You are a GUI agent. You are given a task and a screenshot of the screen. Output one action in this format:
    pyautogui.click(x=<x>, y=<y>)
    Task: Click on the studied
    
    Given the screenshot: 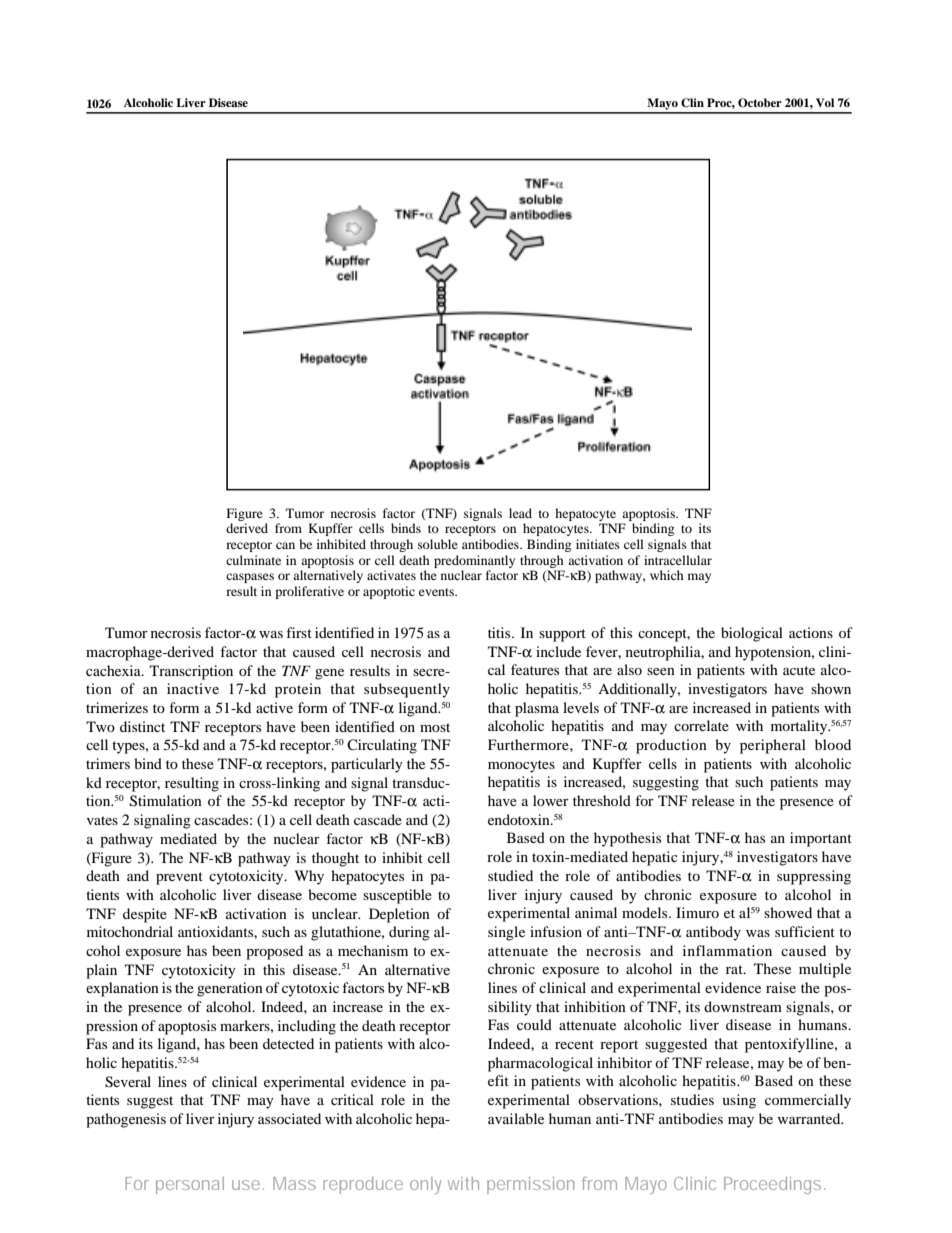 What is the action you would take?
    pyautogui.click(x=510, y=875)
